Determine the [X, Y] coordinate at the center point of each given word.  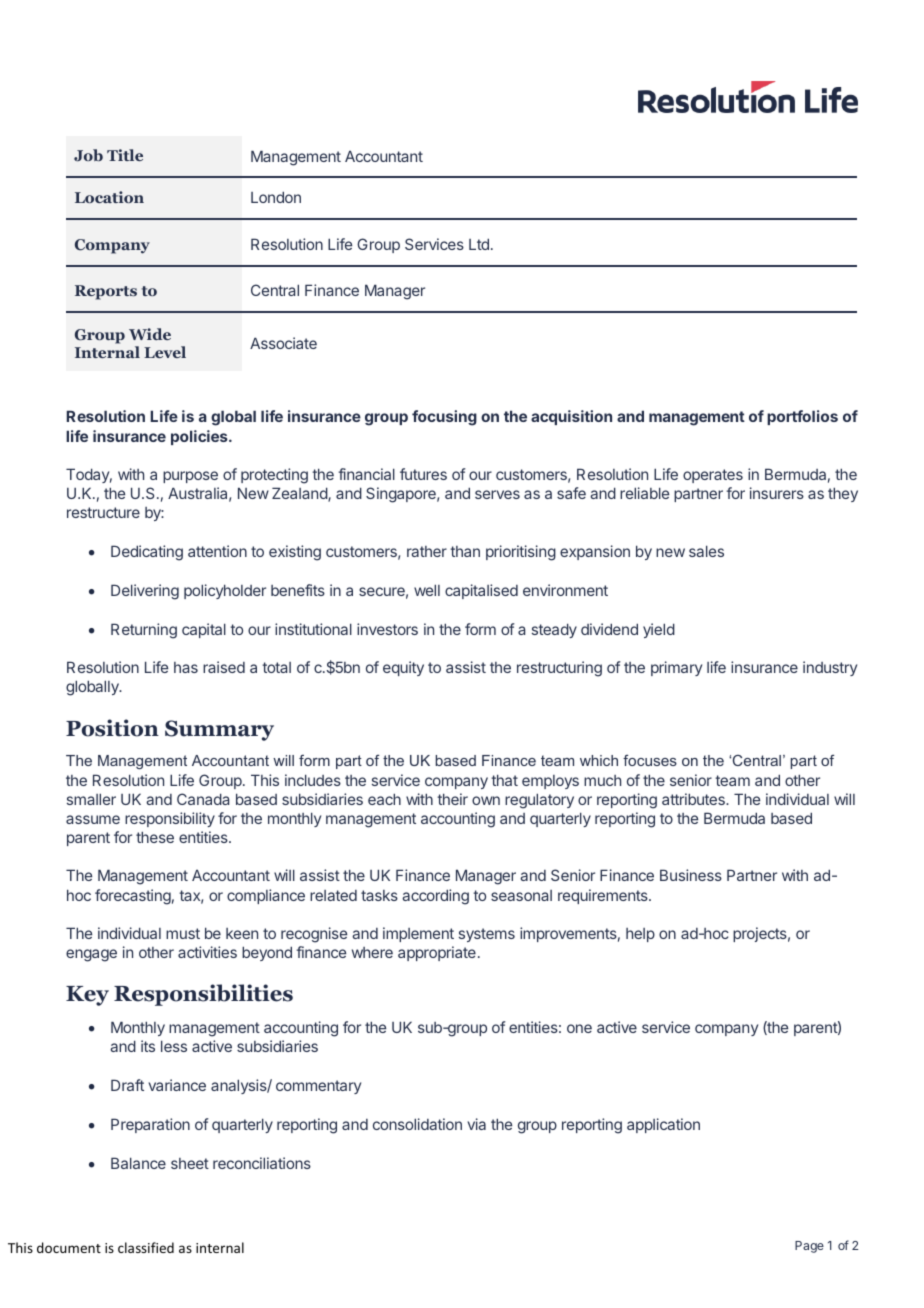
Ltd [479, 244]
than [465, 551]
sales [706, 551]
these [155, 837]
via [477, 1124]
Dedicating [147, 553]
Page [809, 1247]
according [435, 897]
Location [109, 197]
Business [691, 875]
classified [146, 1247]
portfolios [802, 417]
